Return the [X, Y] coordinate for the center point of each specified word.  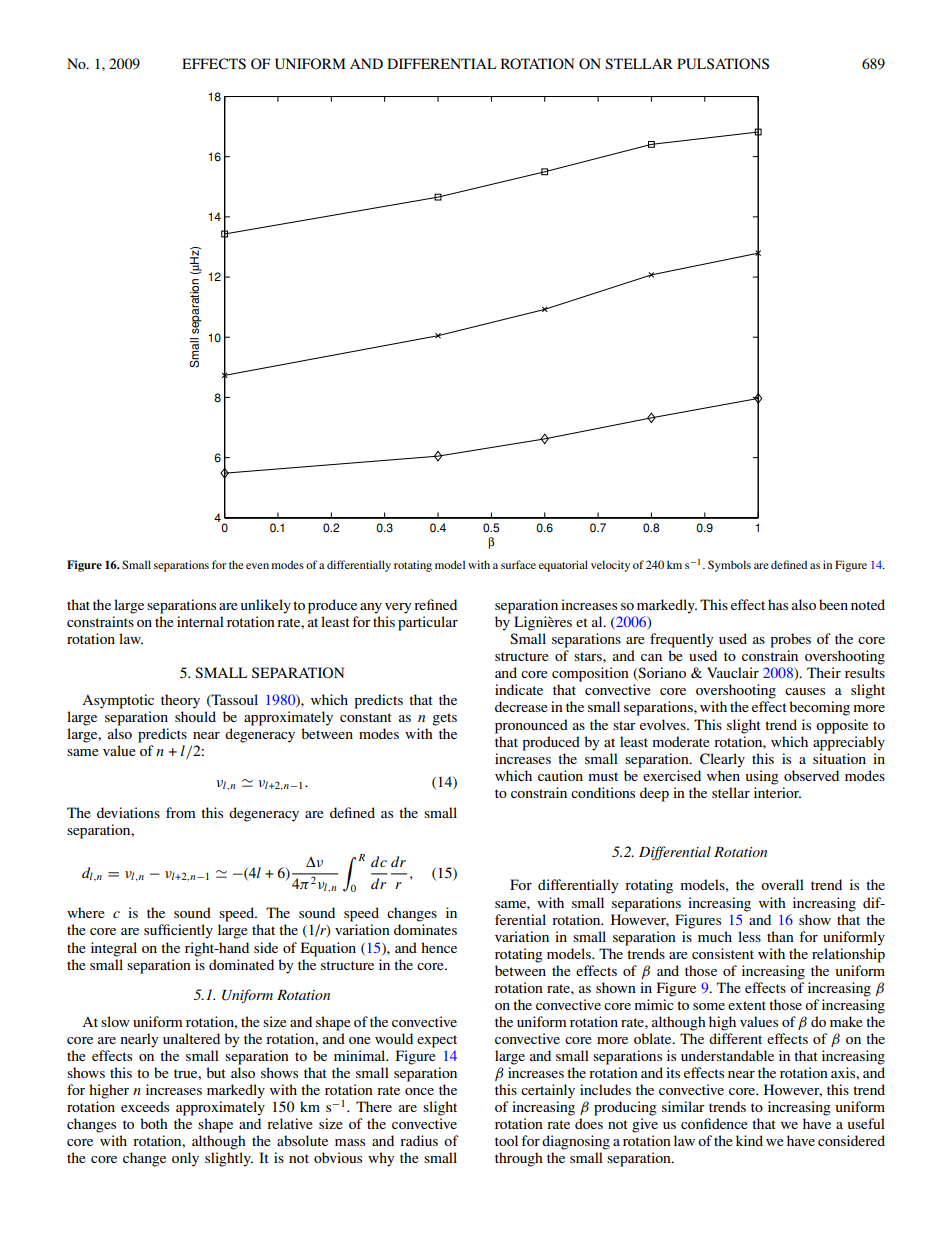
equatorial [563, 566]
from [180, 812]
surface [518, 564]
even [257, 566]
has [778, 604]
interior [777, 792]
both [154, 1123]
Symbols [729, 566]
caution [560, 775]
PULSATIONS [723, 64]
